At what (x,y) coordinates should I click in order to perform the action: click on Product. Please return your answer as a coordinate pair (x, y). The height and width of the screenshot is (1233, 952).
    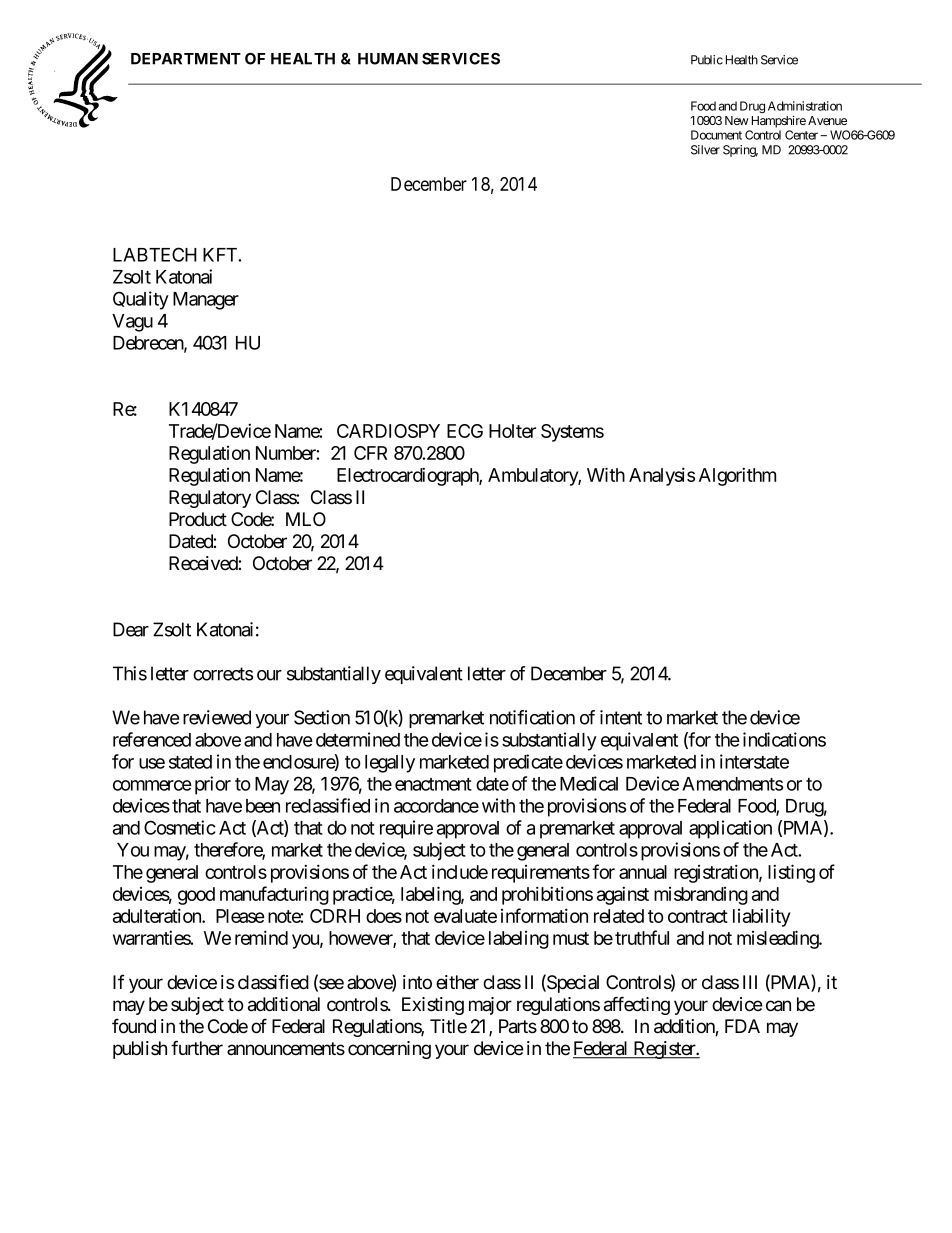
    Looking at the image, I should click on (198, 519).
